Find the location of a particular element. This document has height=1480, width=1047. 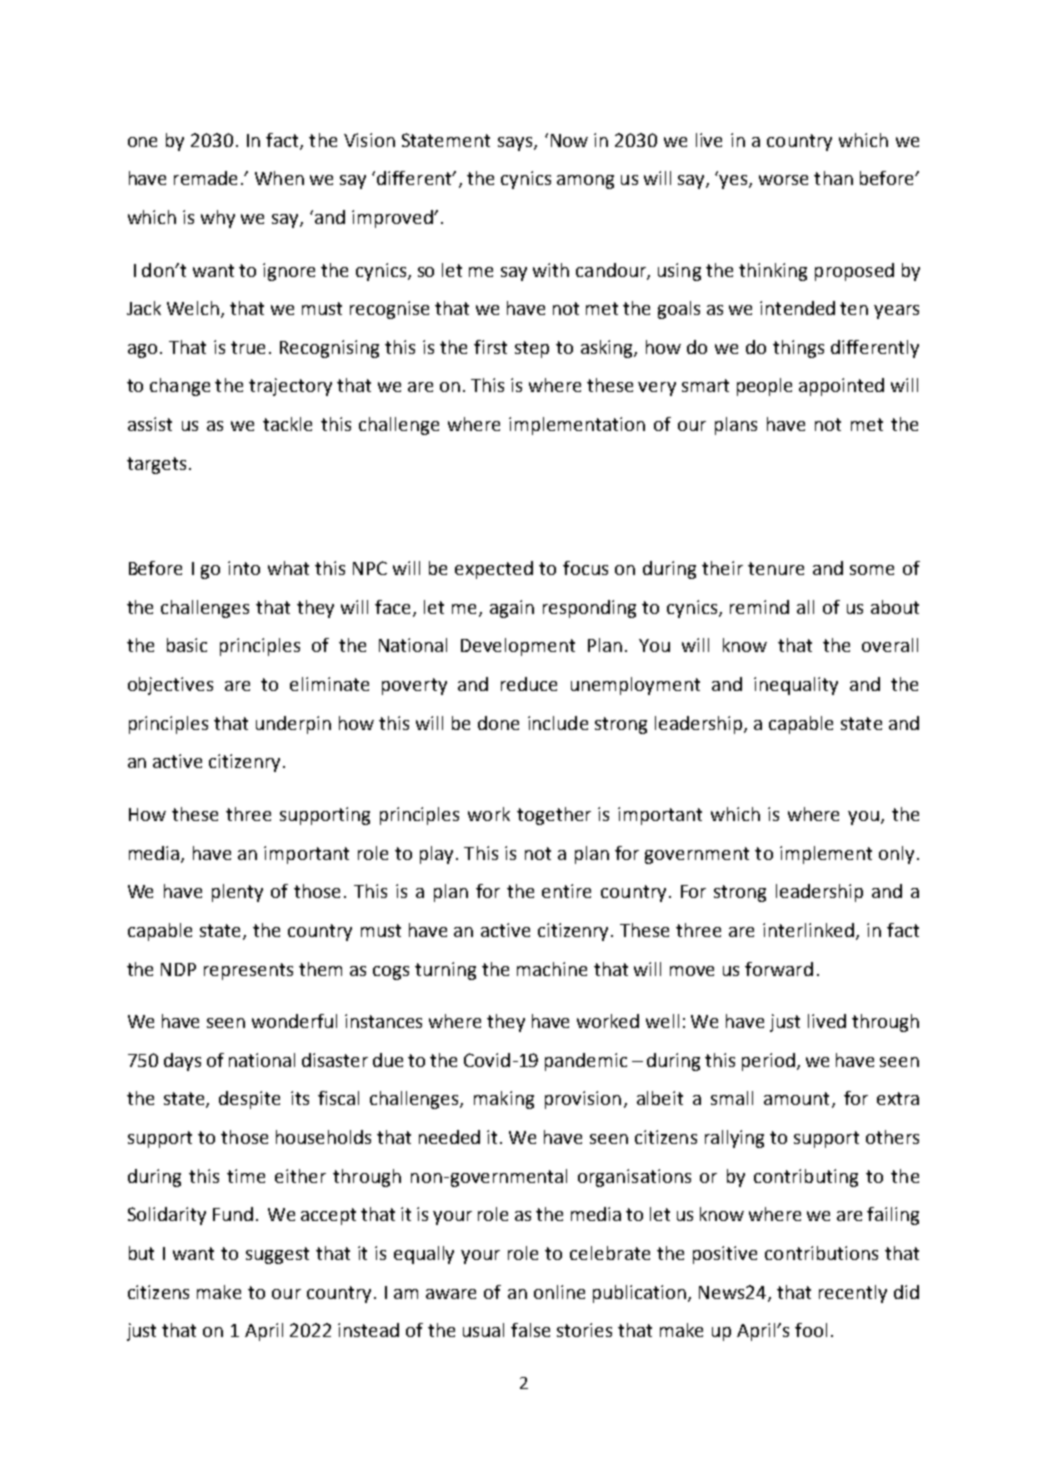

than is located at coordinates (833, 178).
